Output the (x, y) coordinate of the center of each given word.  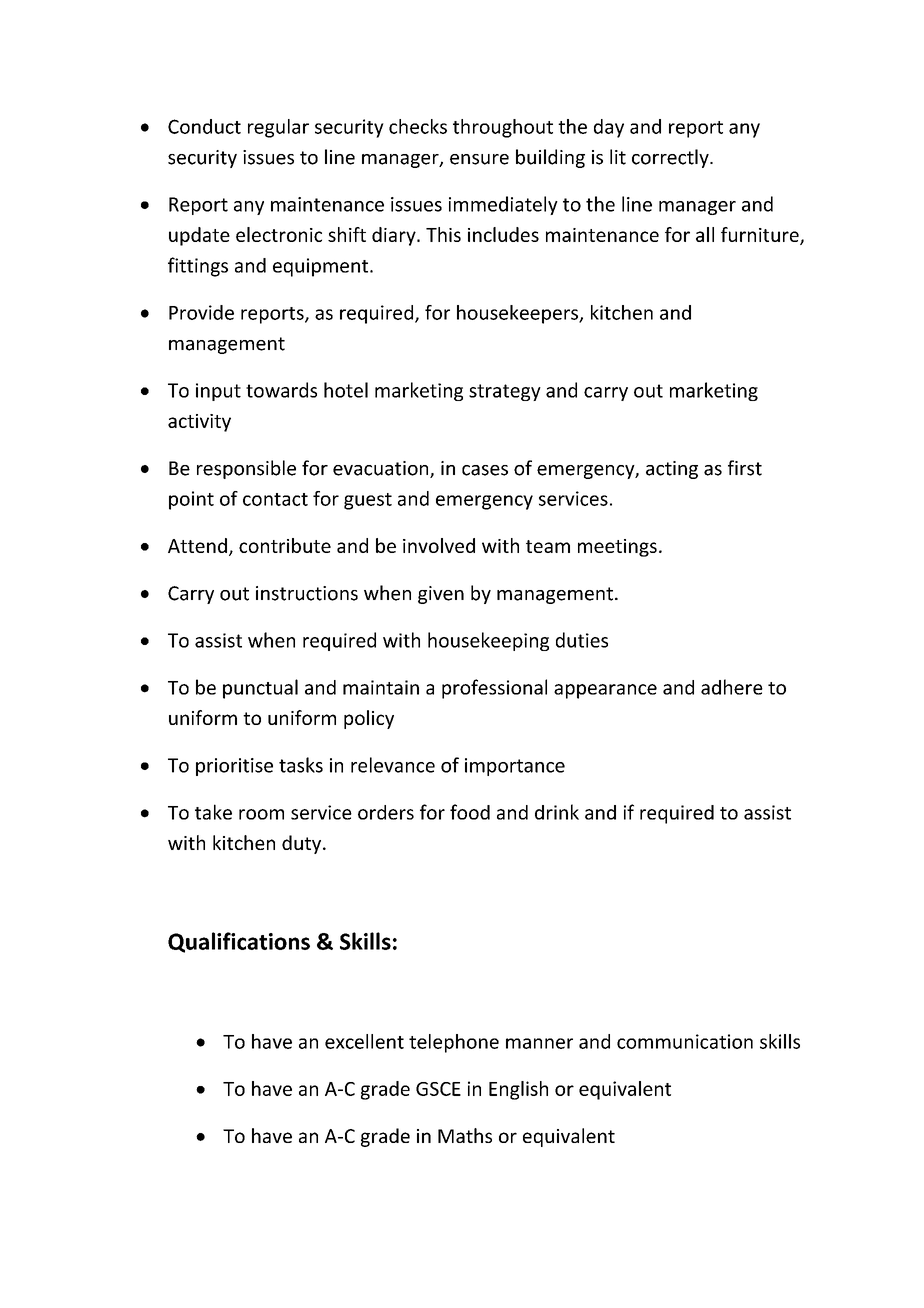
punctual (260, 689)
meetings (617, 548)
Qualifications (239, 942)
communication (685, 1041)
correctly (671, 158)
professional (494, 689)
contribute (285, 545)
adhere (732, 687)
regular (278, 128)
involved (439, 545)
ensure (479, 159)
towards (281, 390)
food (470, 812)
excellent (364, 1041)
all (705, 234)
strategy (505, 392)
